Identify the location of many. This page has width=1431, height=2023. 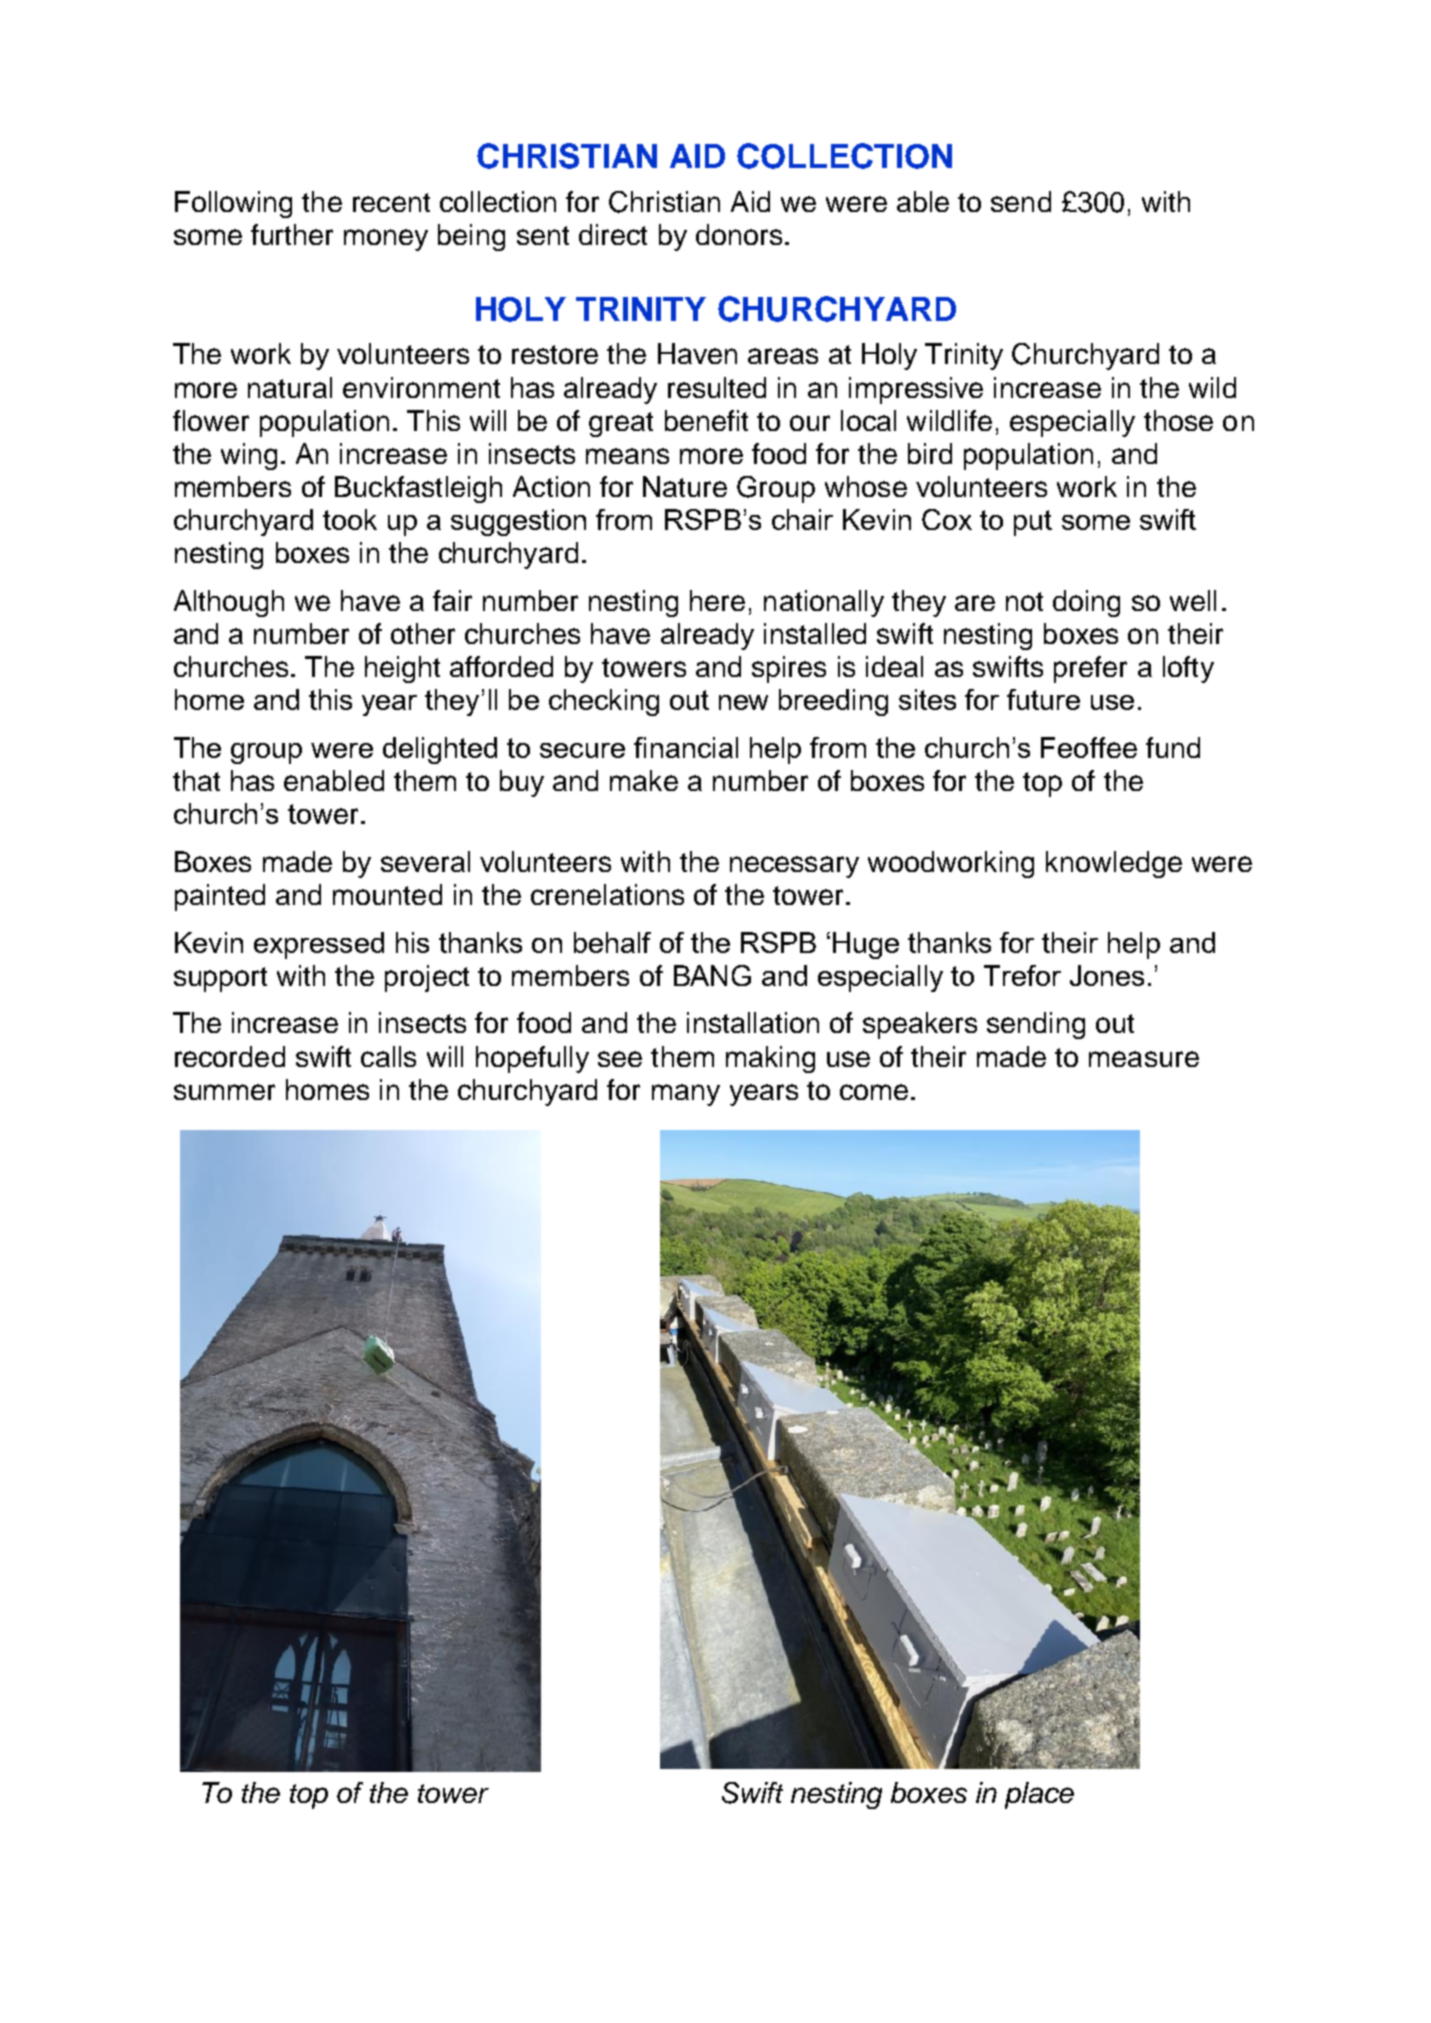
(686, 1095).
